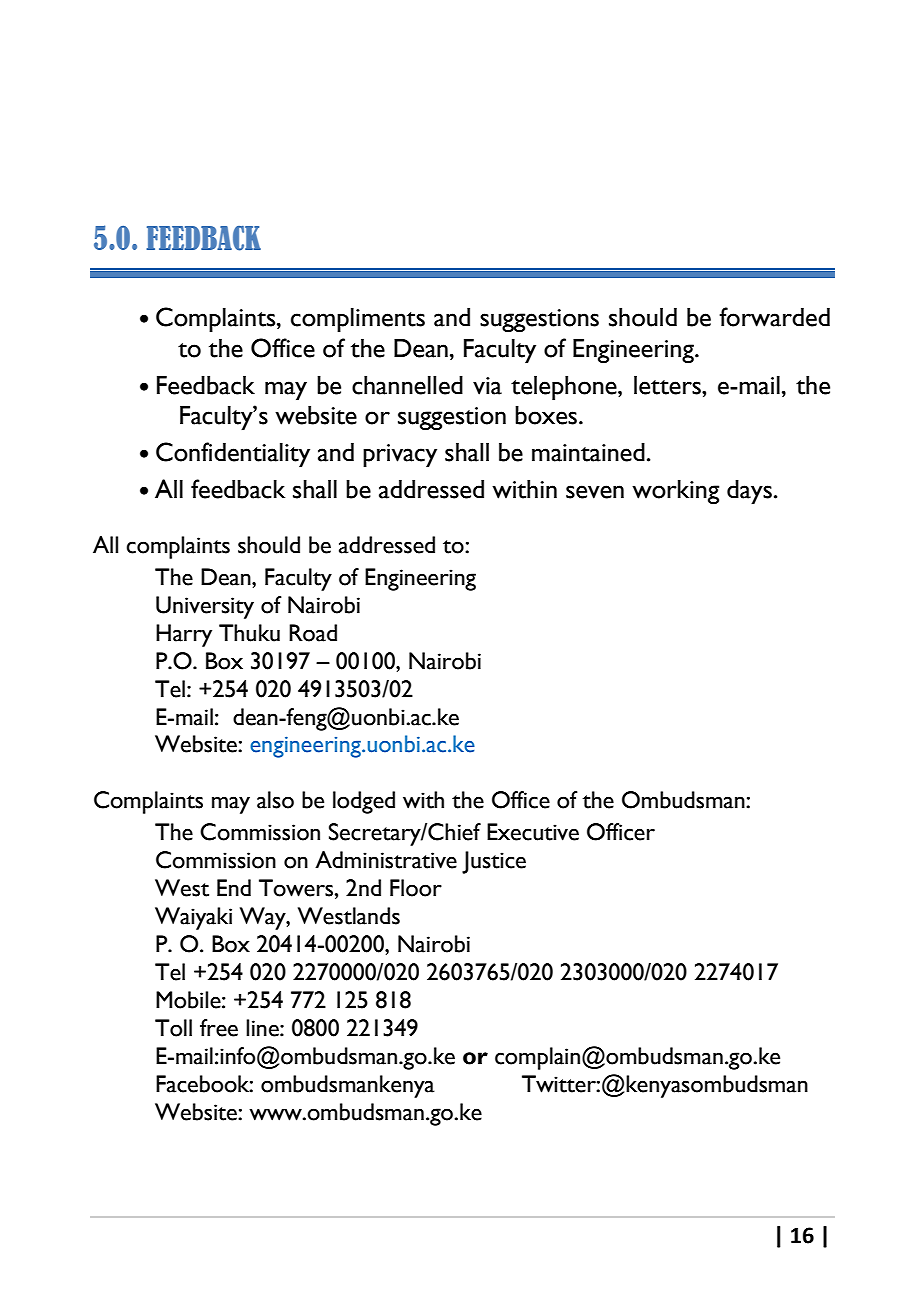 This document has height=1303, width=924. I want to click on Harry, so click(184, 635).
